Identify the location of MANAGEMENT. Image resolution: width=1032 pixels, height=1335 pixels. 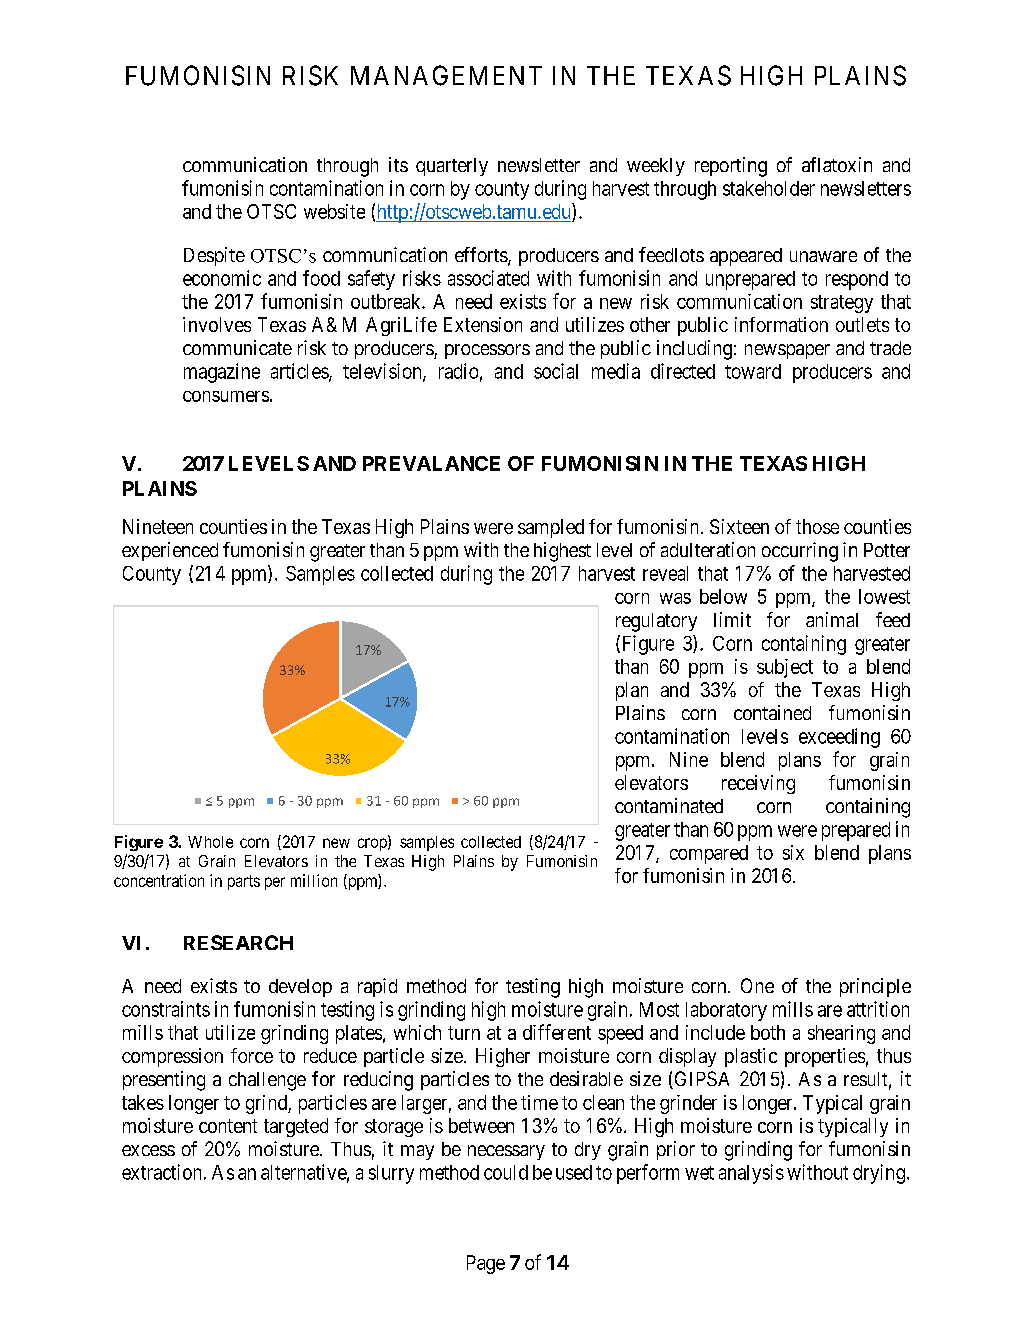
(446, 75).
